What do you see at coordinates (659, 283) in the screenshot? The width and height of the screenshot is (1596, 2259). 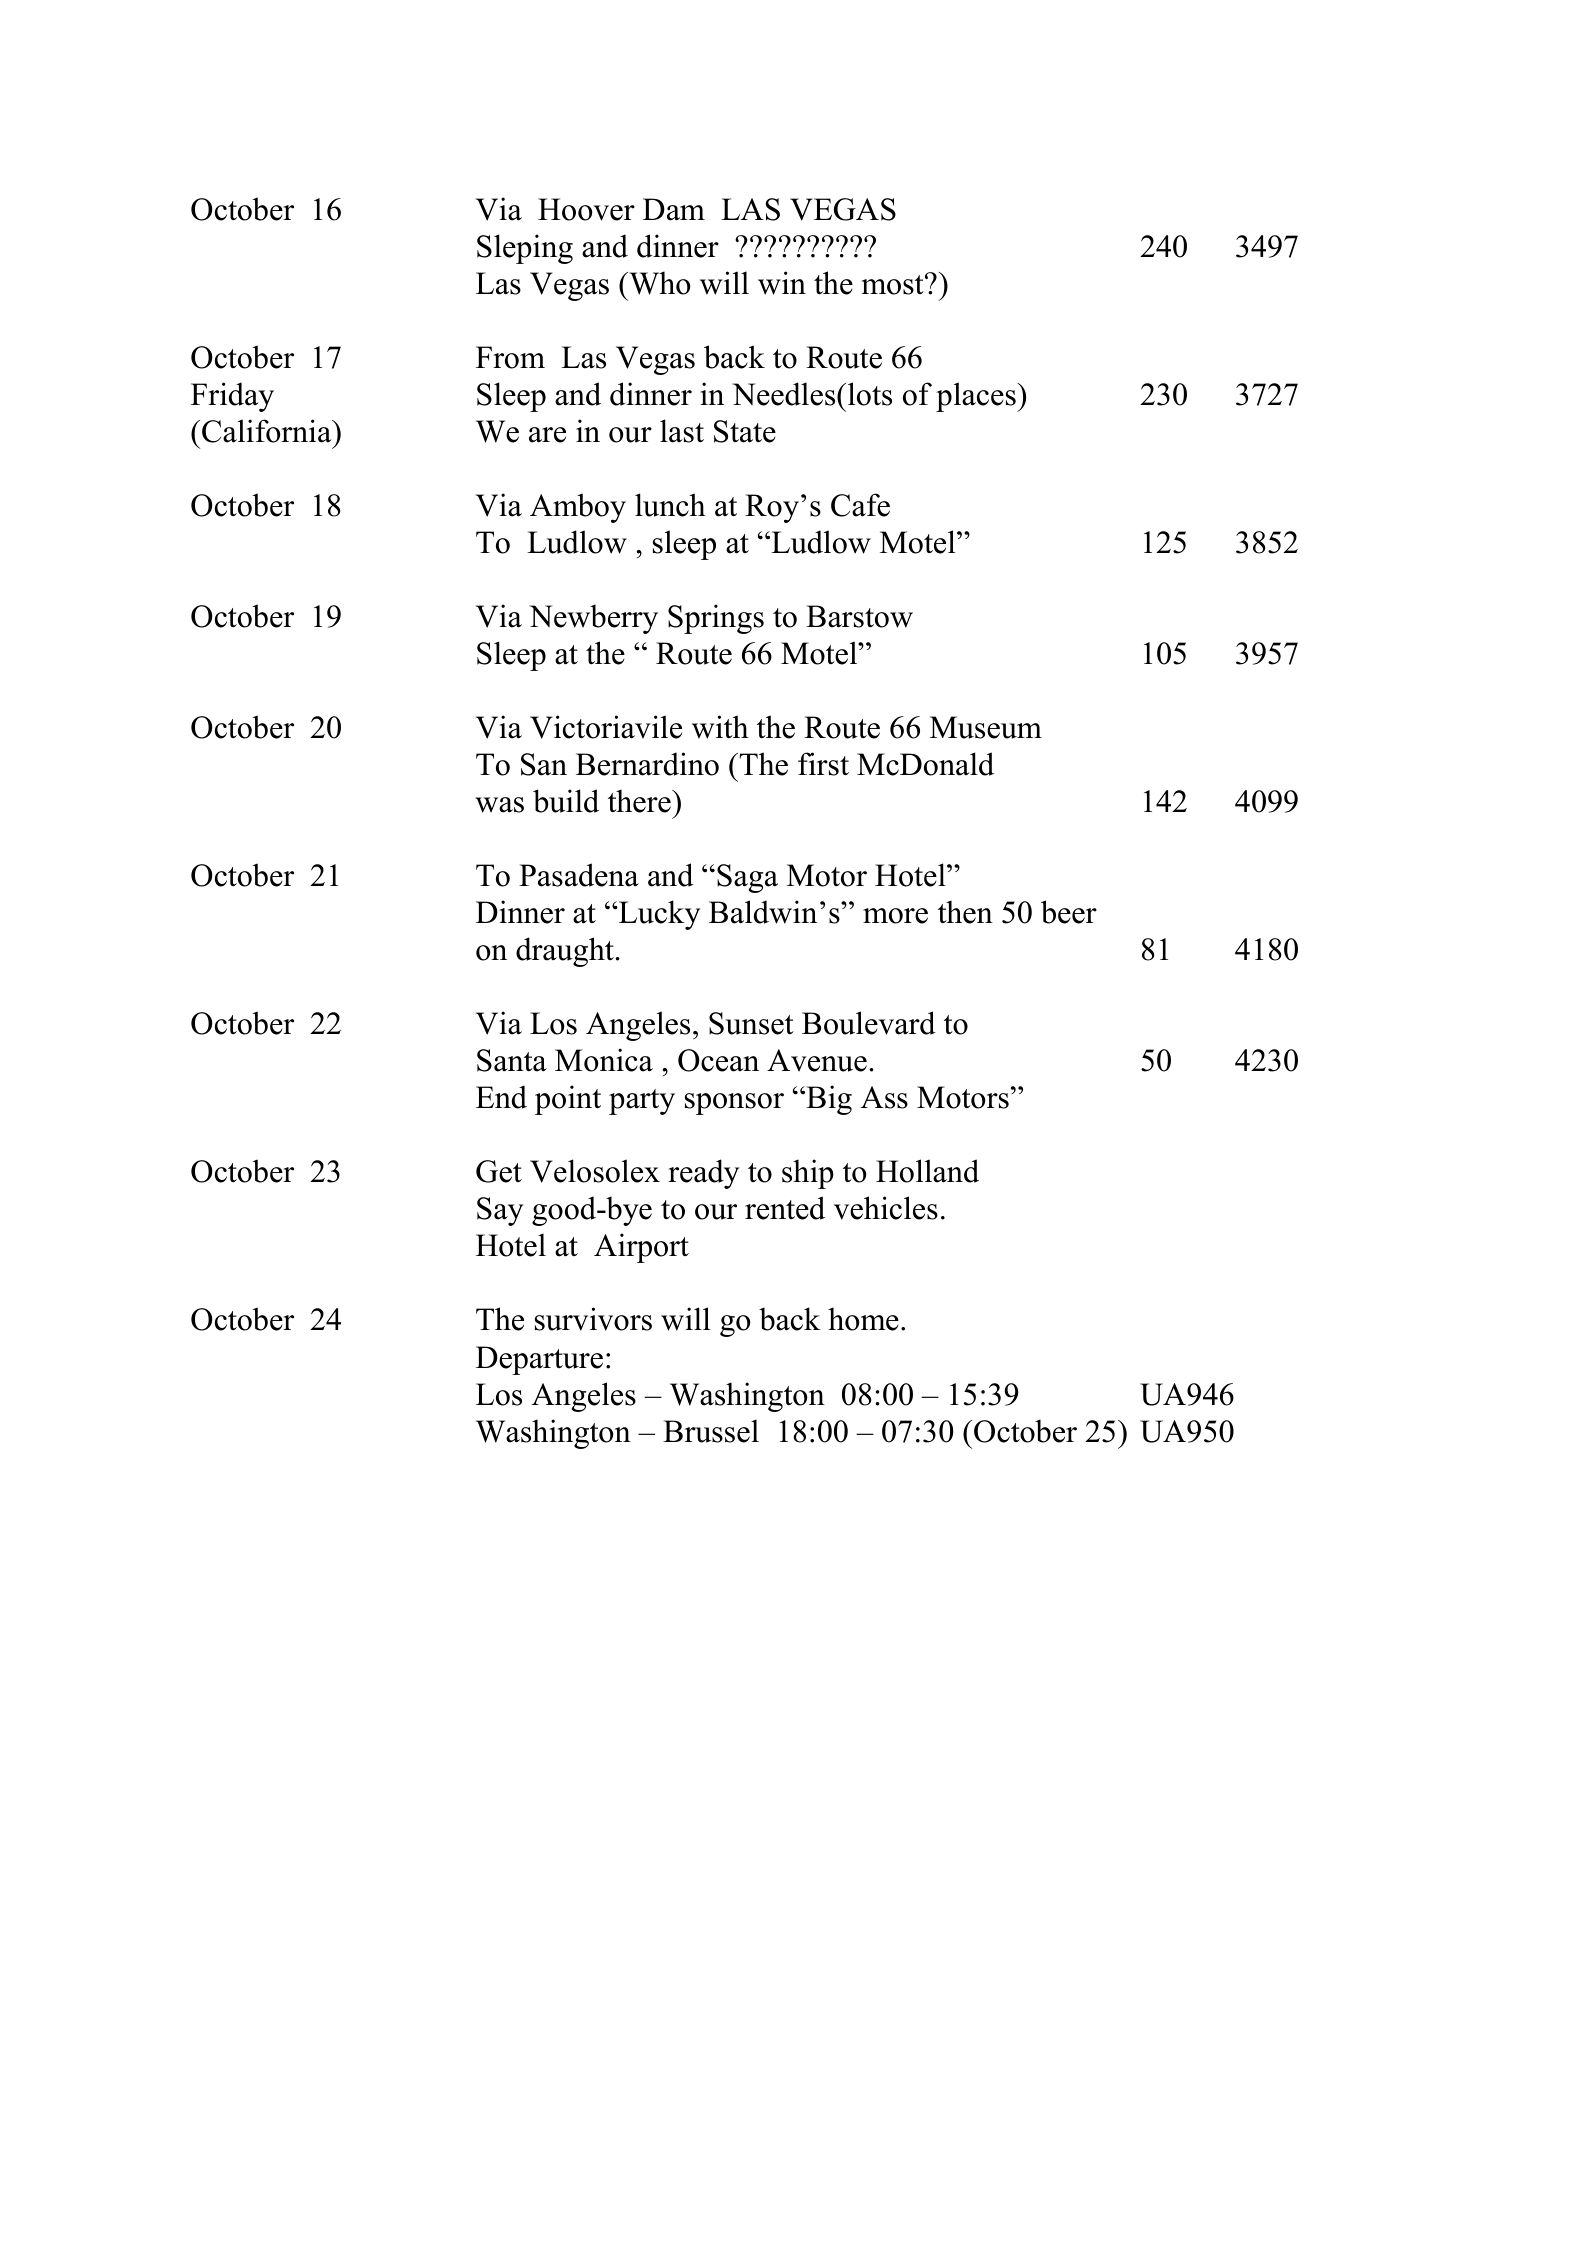 I see `Who` at bounding box center [659, 283].
